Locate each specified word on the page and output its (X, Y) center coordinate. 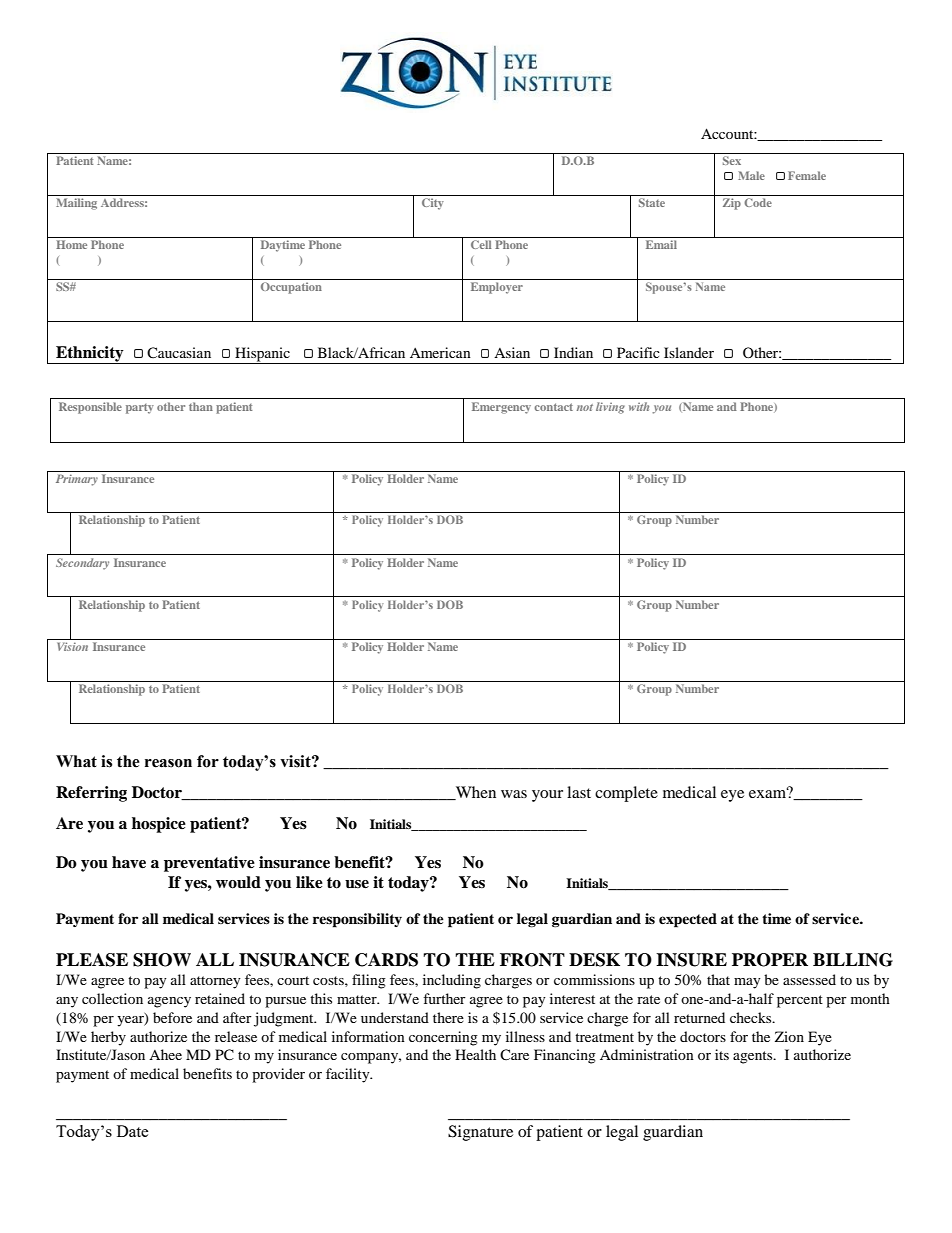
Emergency (501, 408)
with (639, 406)
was (514, 794)
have (129, 862)
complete (626, 794)
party (140, 409)
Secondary (82, 564)
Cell (481, 244)
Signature (480, 1133)
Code (758, 202)
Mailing (76, 204)
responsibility (357, 920)
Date (133, 1131)
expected (688, 920)
